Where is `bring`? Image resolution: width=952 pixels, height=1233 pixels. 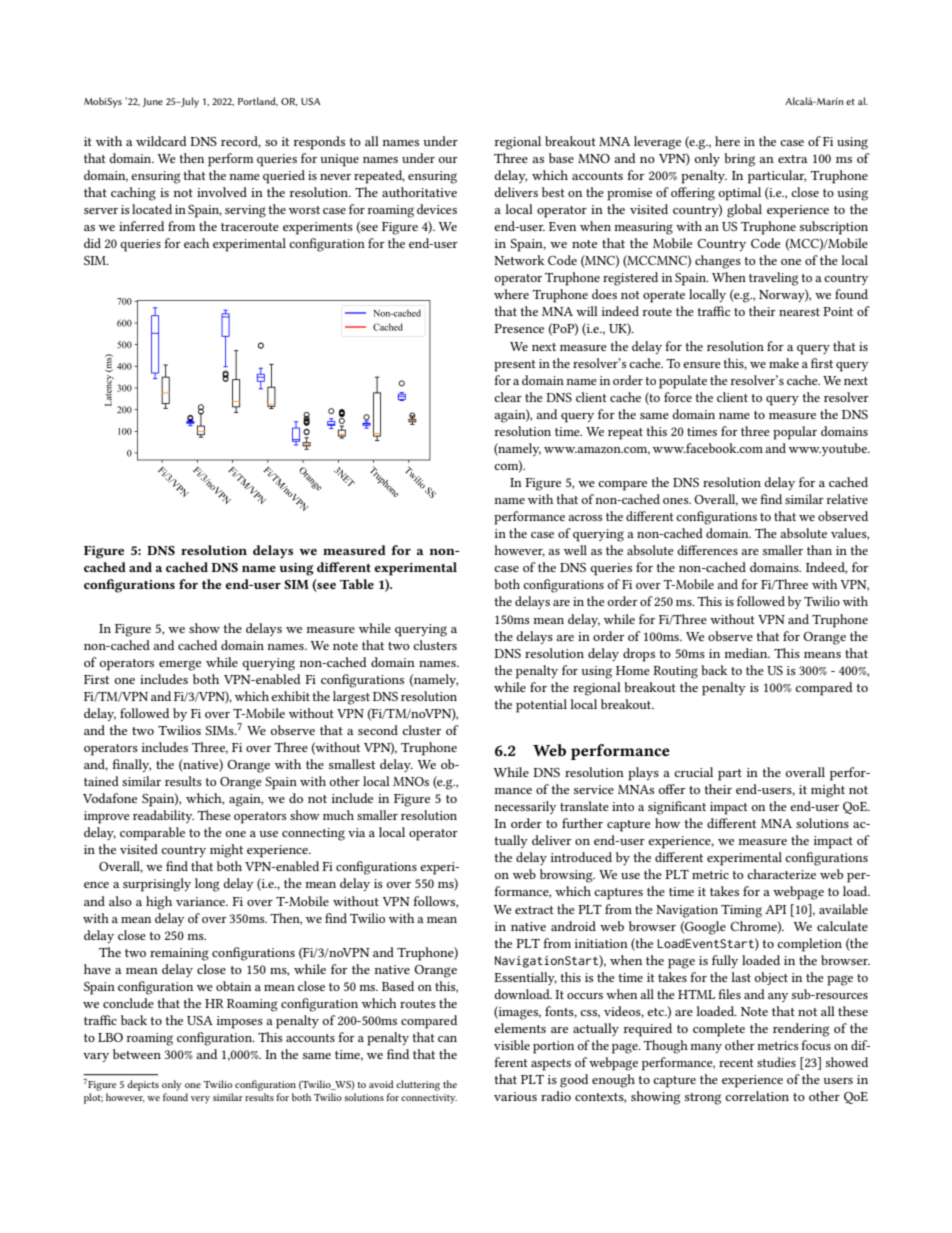 bring is located at coordinates (739, 160).
